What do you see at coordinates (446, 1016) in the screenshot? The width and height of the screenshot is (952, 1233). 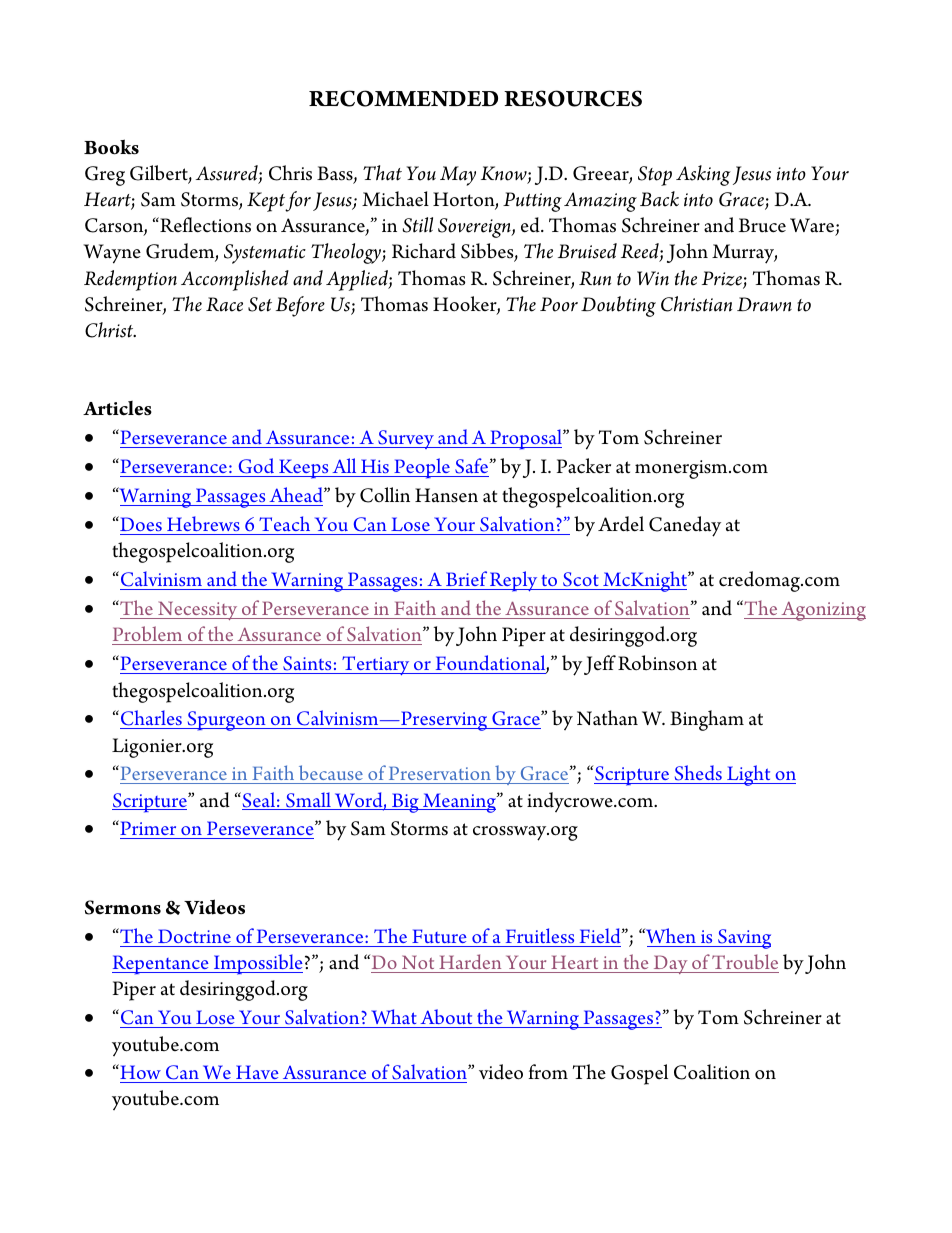 I see `About` at bounding box center [446, 1016].
